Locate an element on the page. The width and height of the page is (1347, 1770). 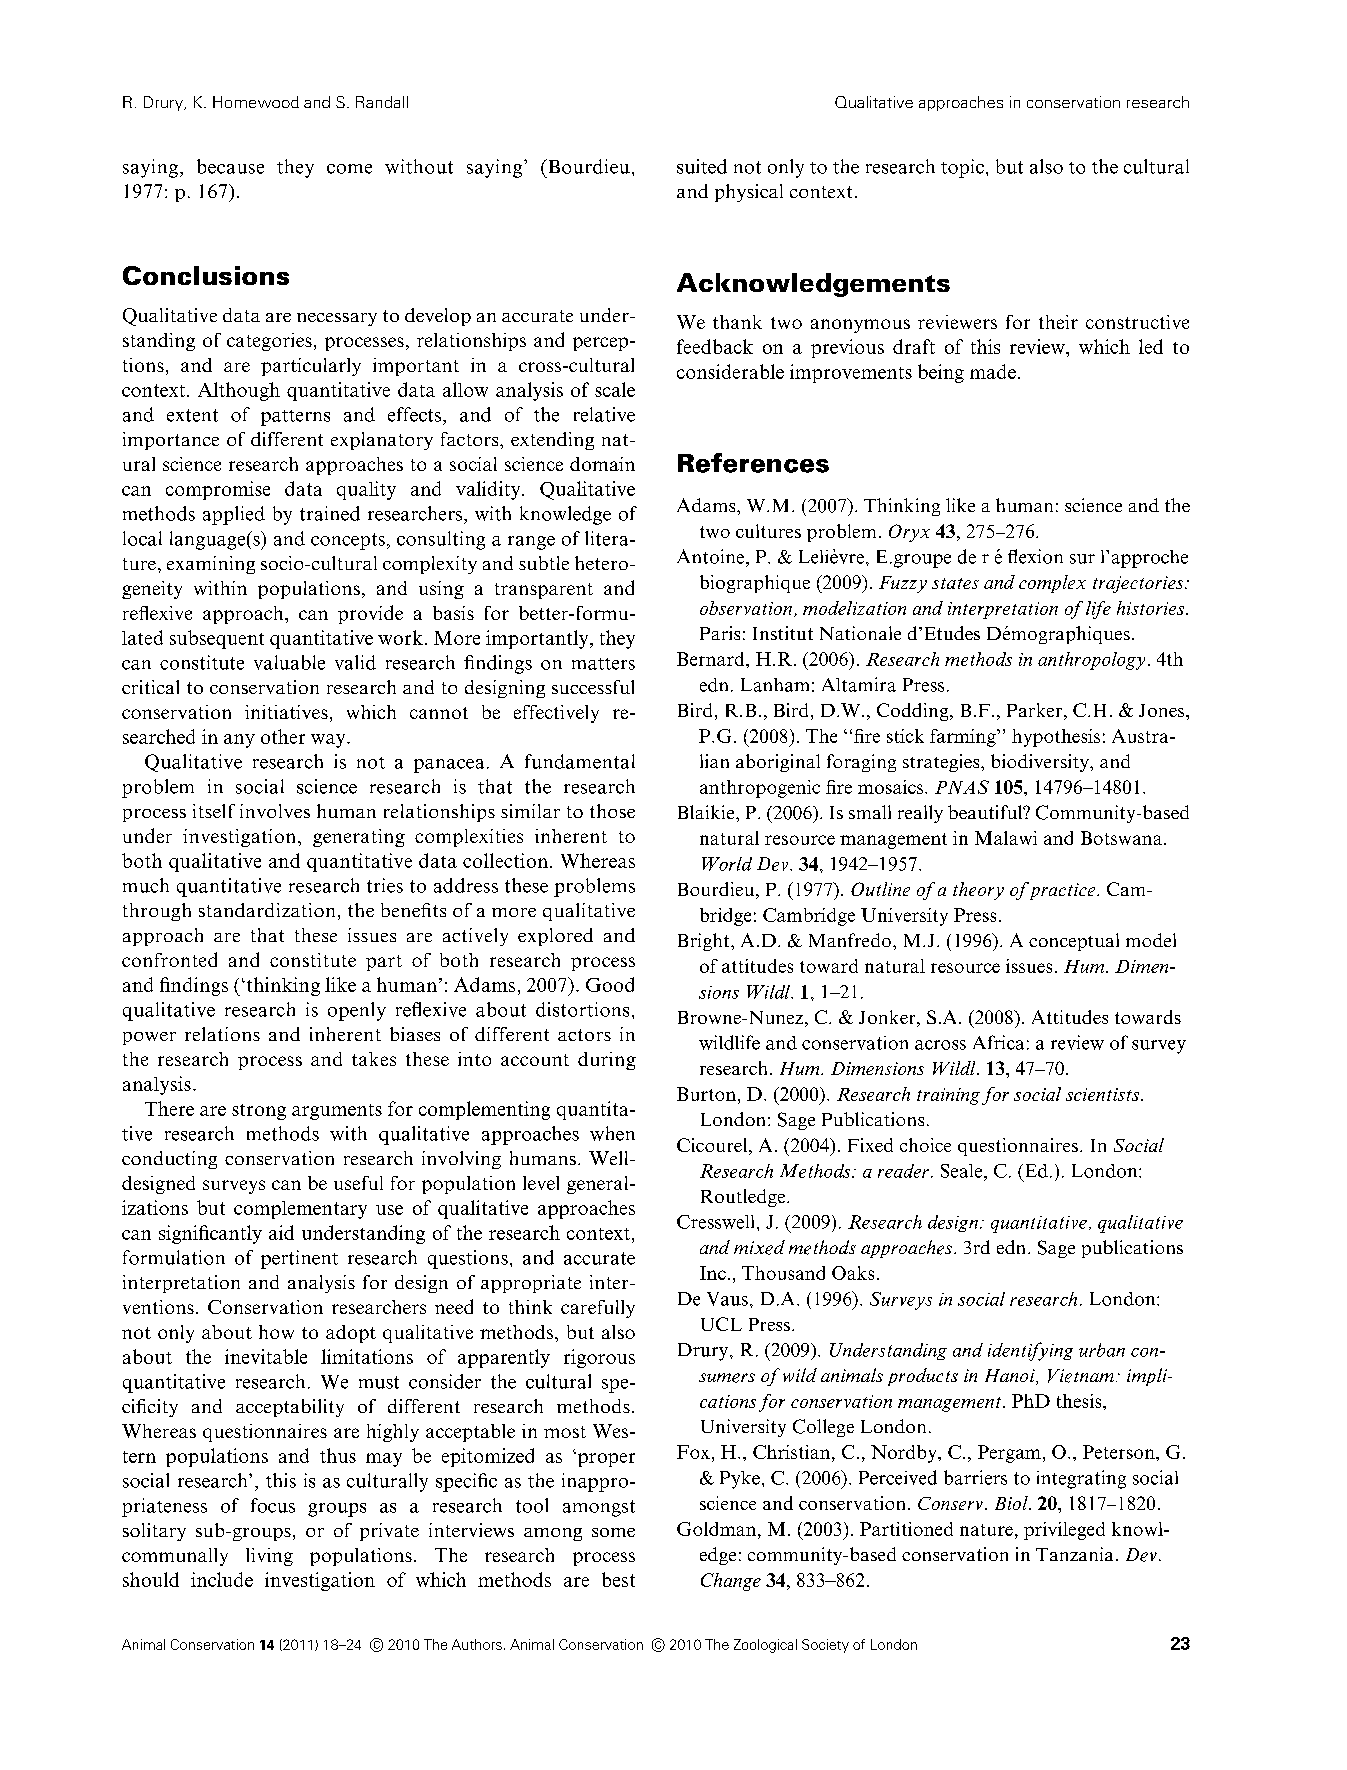
best is located at coordinates (618, 1579).
